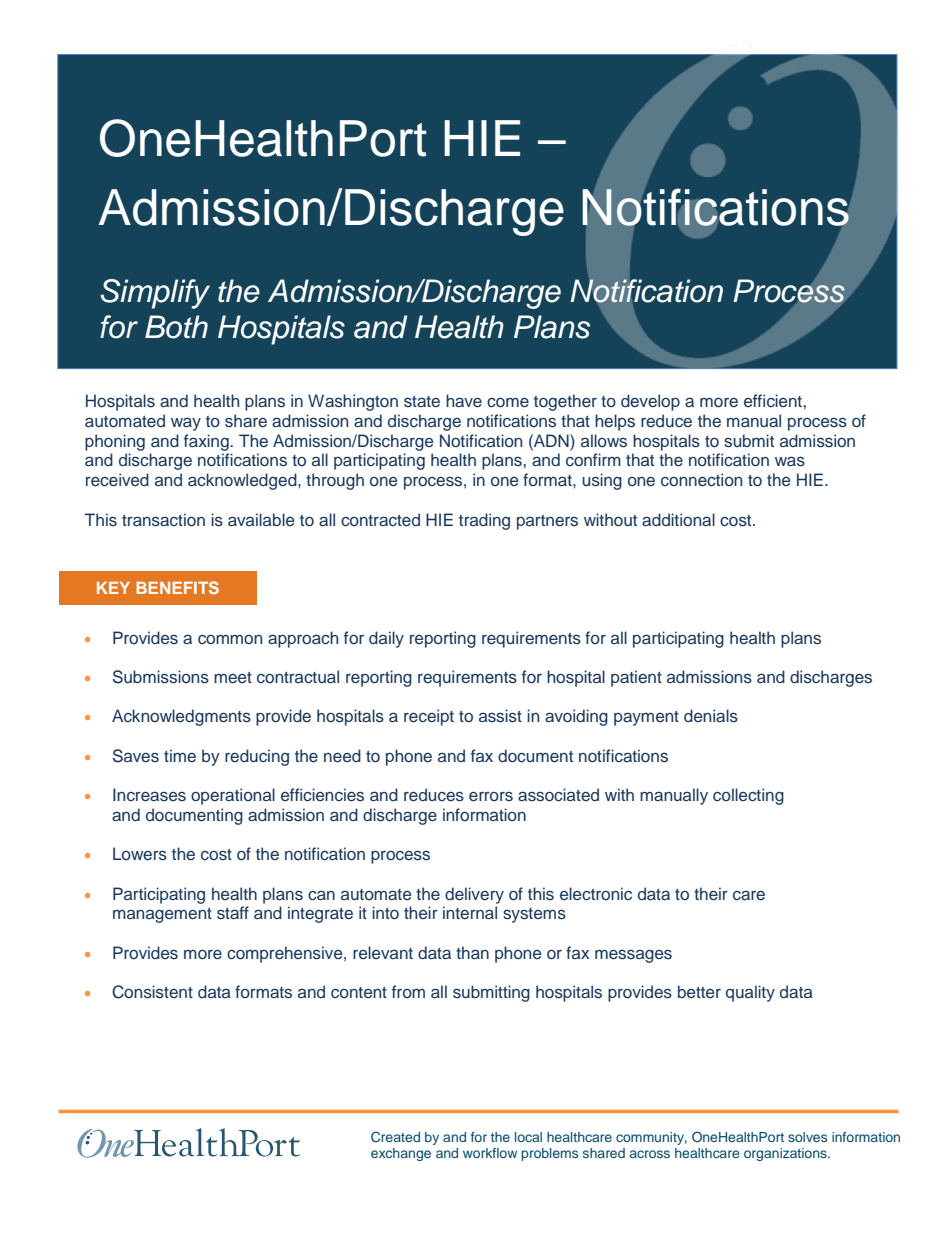 The width and height of the document is (952, 1233). Describe the element at coordinates (162, 915) in the document. I see `management` at that location.
